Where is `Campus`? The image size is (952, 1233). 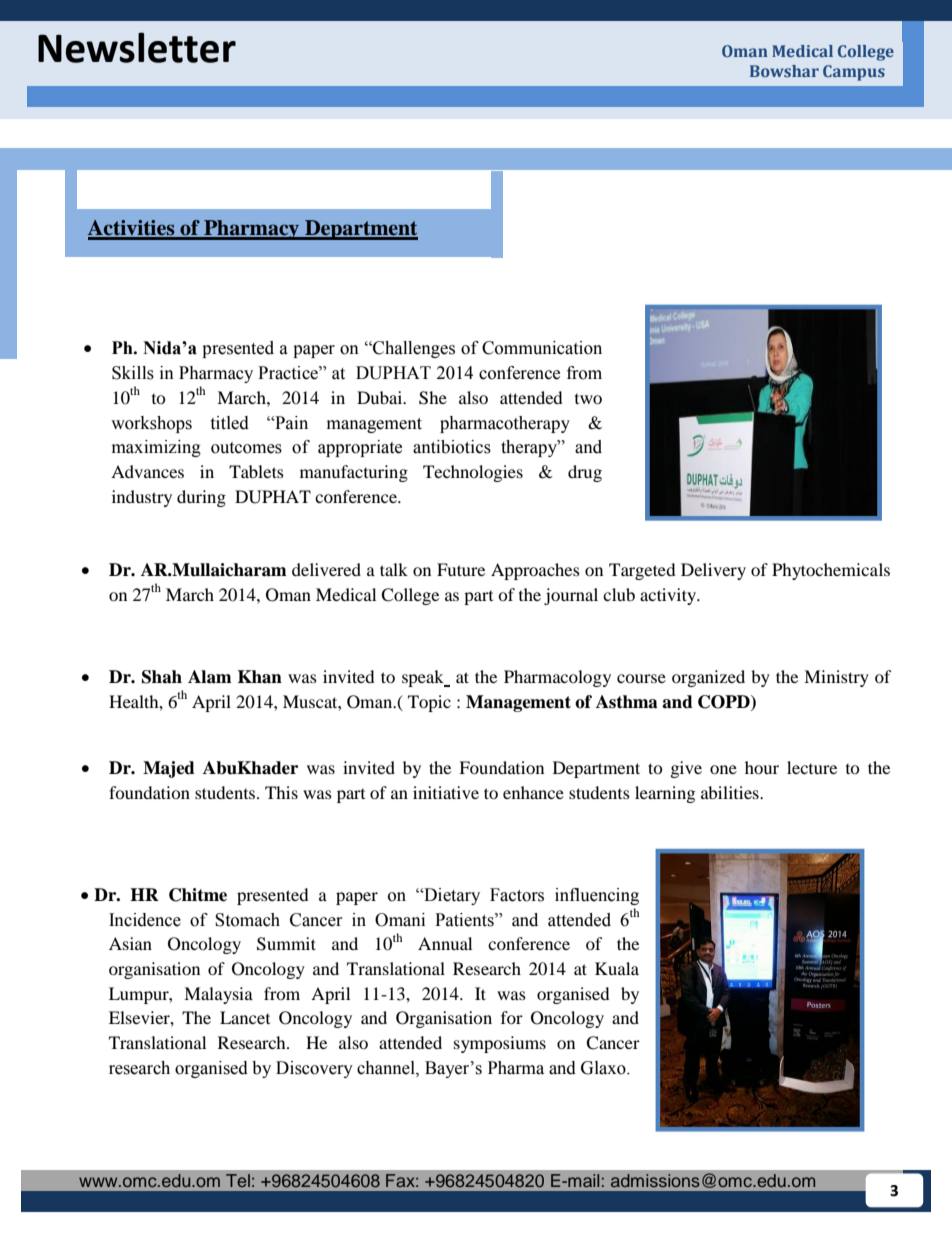
Campus is located at coordinates (854, 73).
